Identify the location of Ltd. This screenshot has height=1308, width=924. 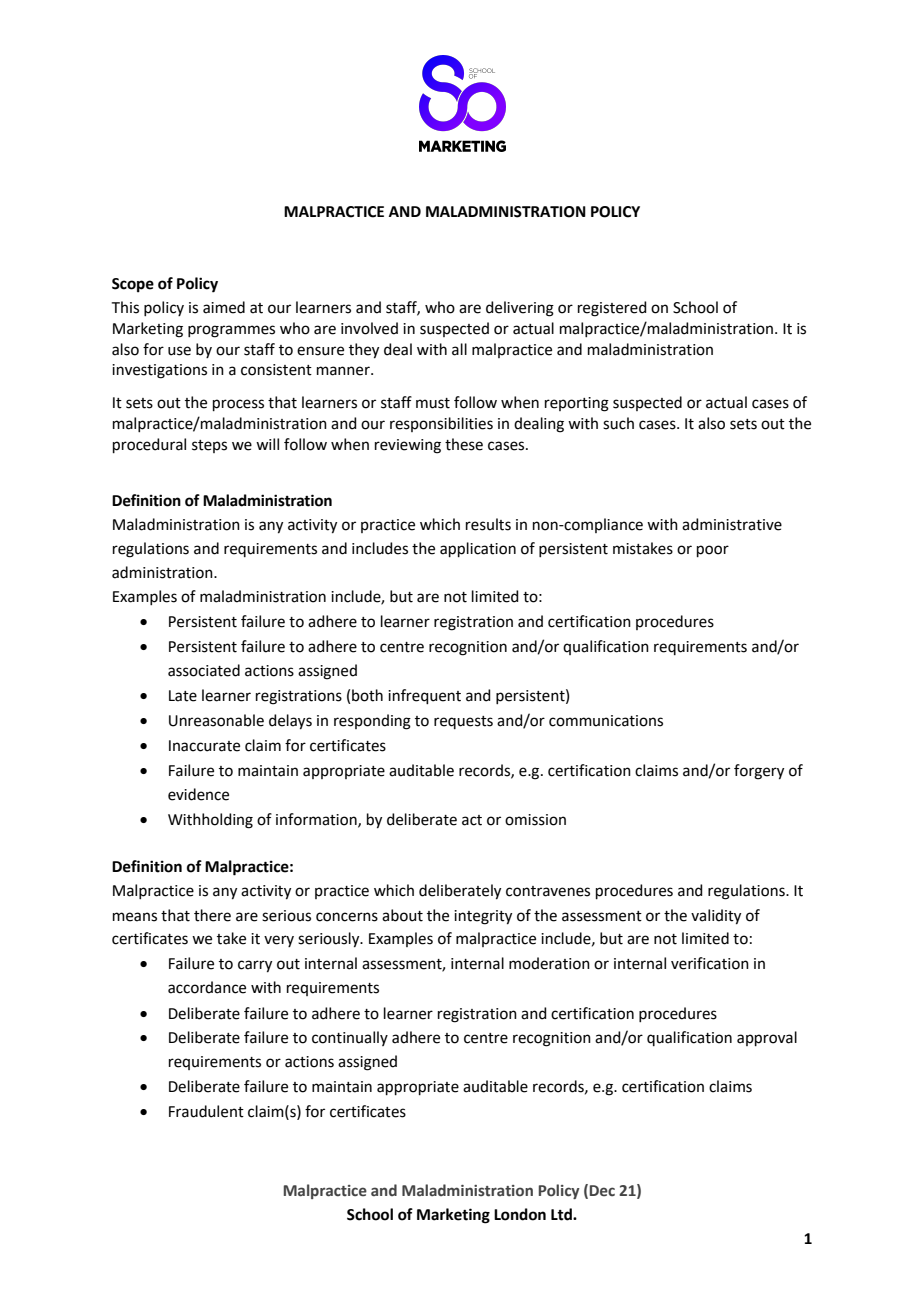
(562, 1214).
